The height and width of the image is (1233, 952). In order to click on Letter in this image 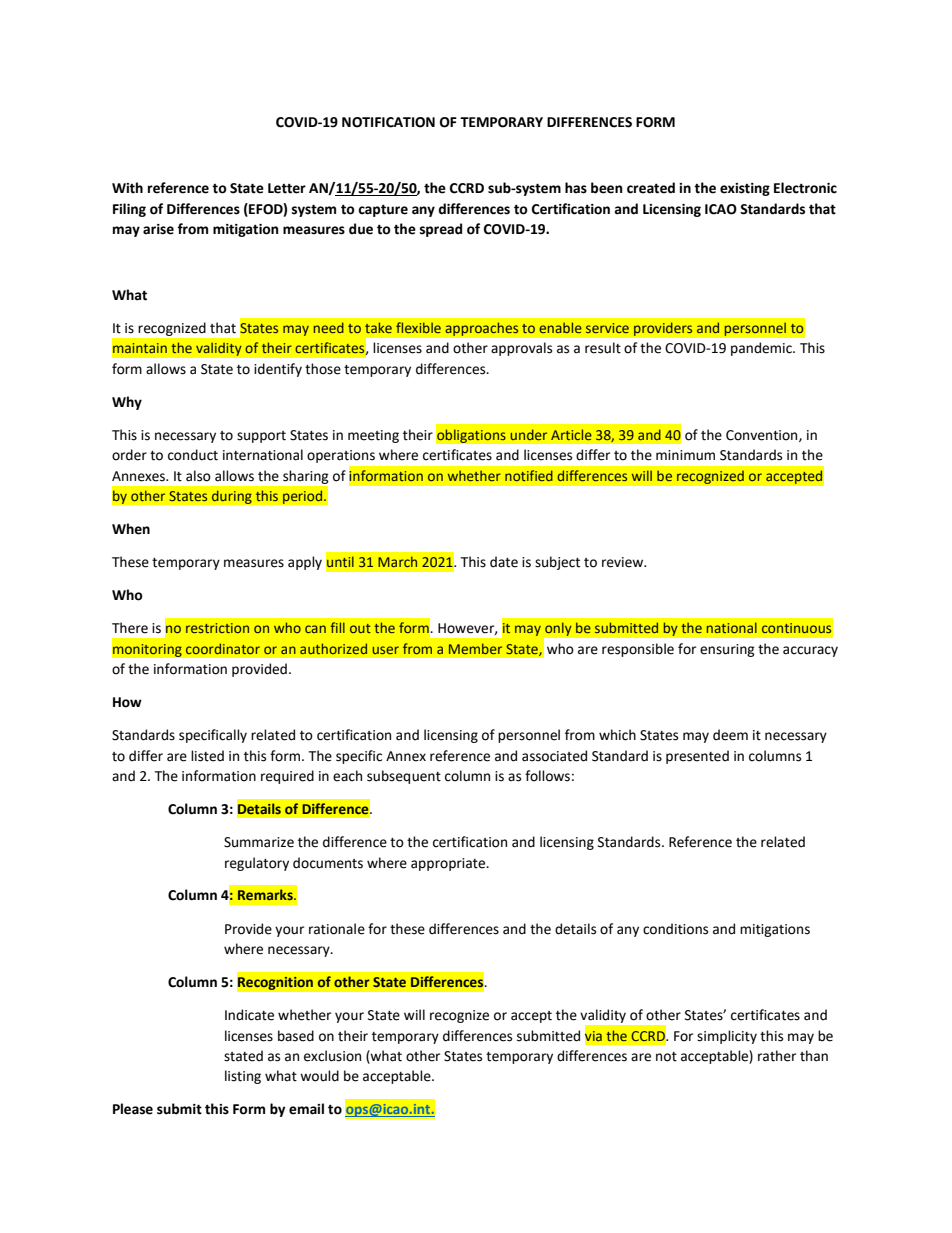, I will do `click(287, 188)`.
